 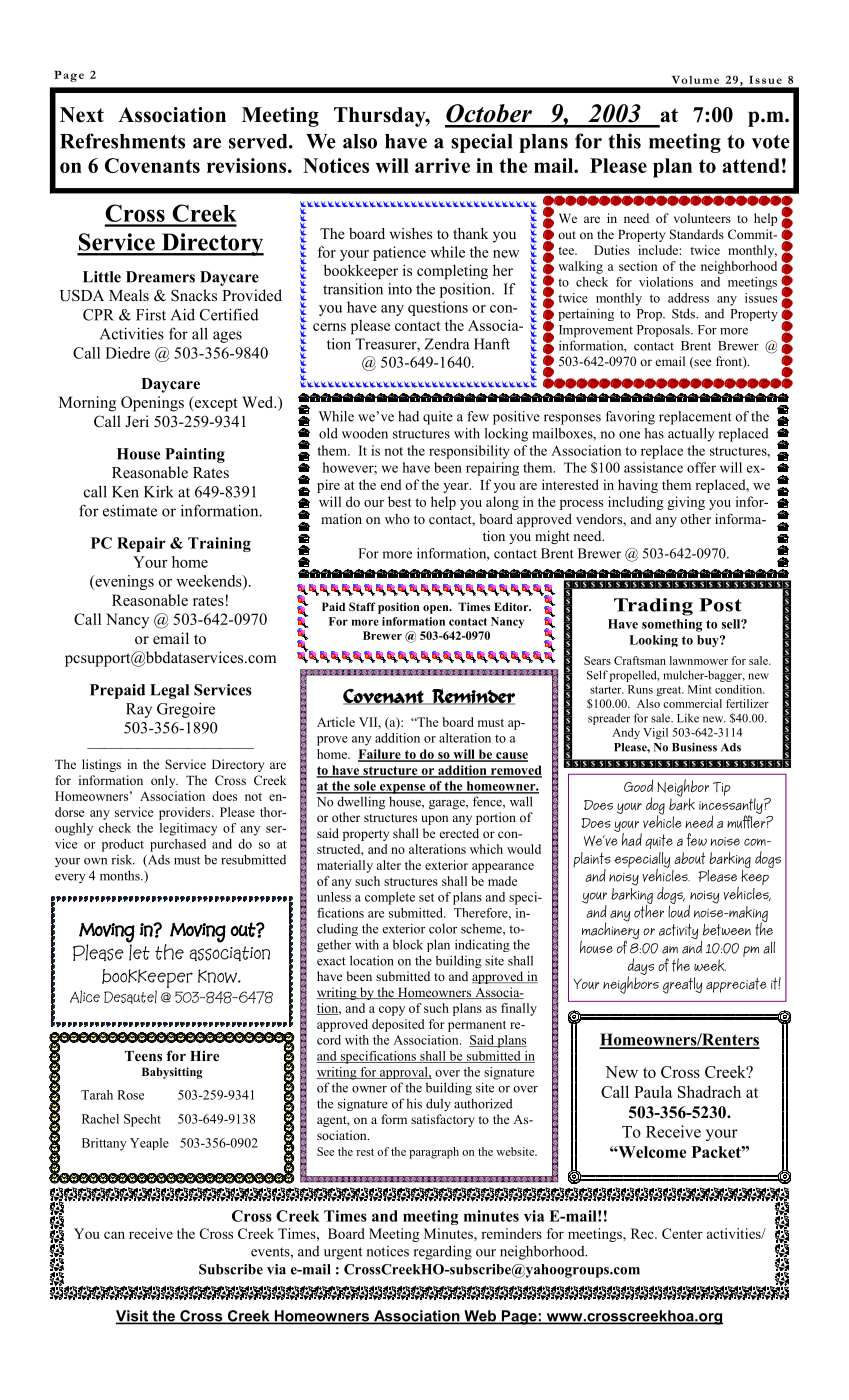 I want to click on estimate, so click(x=130, y=511).
